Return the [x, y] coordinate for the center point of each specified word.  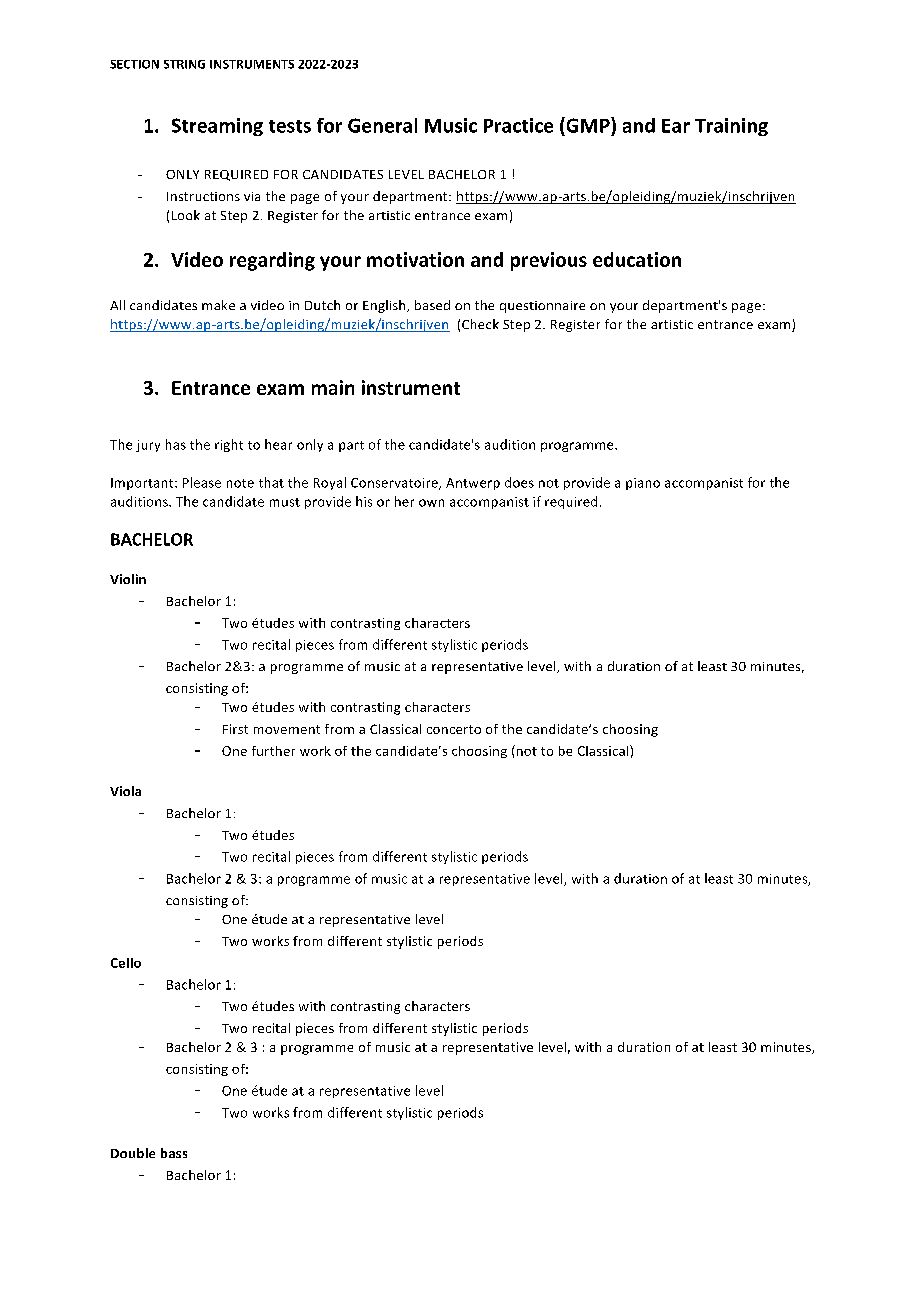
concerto [454, 729]
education [637, 259]
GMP [588, 125]
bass [174, 1153]
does [519, 482]
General [382, 125]
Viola [125, 791]
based [432, 305]
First [235, 729]
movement [287, 729]
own [431, 503]
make [218, 305]
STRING [184, 64]
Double [133, 1153]
